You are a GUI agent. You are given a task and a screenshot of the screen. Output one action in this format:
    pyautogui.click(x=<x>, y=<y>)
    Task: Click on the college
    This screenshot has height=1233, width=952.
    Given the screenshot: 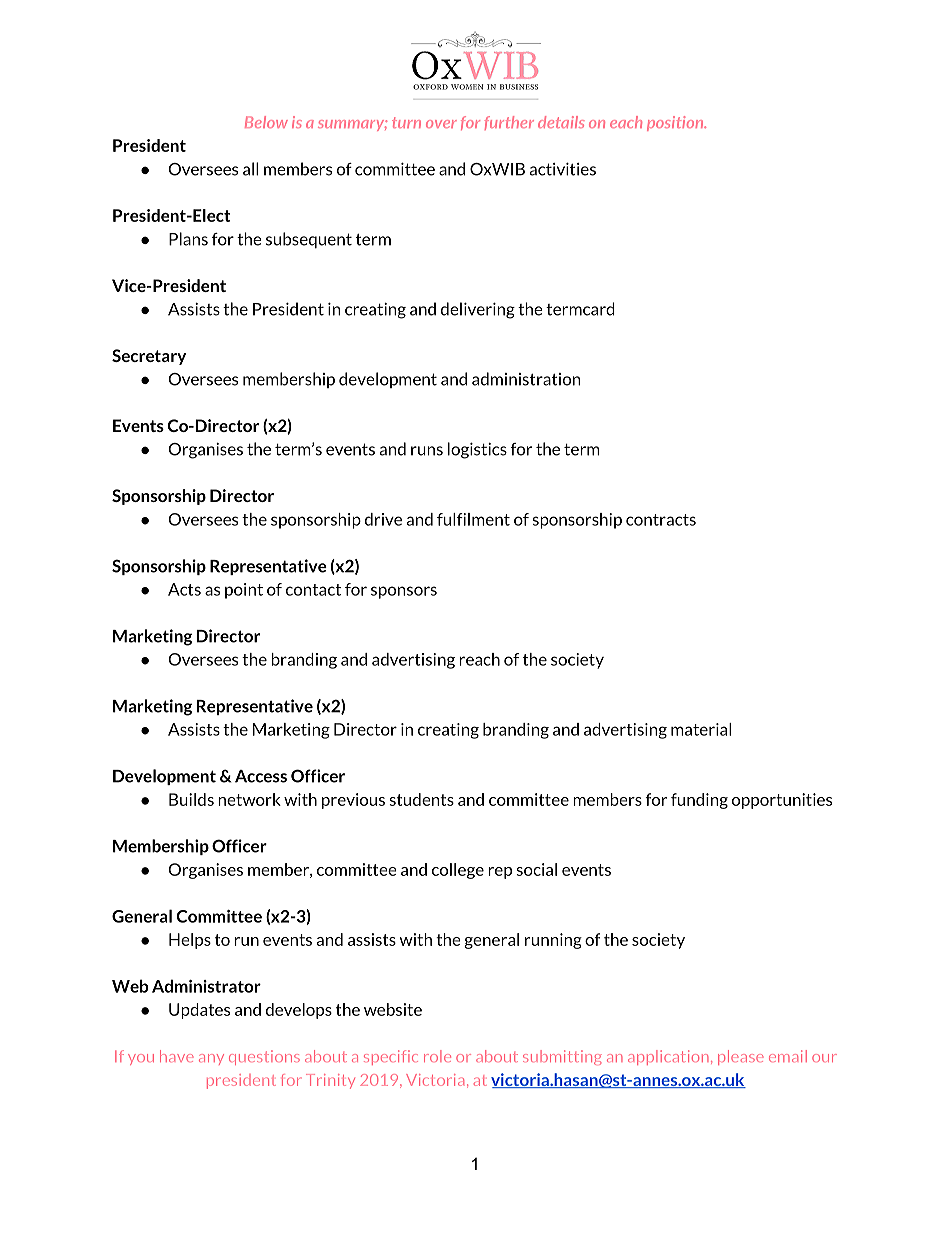 What is the action you would take?
    pyautogui.click(x=458, y=871)
